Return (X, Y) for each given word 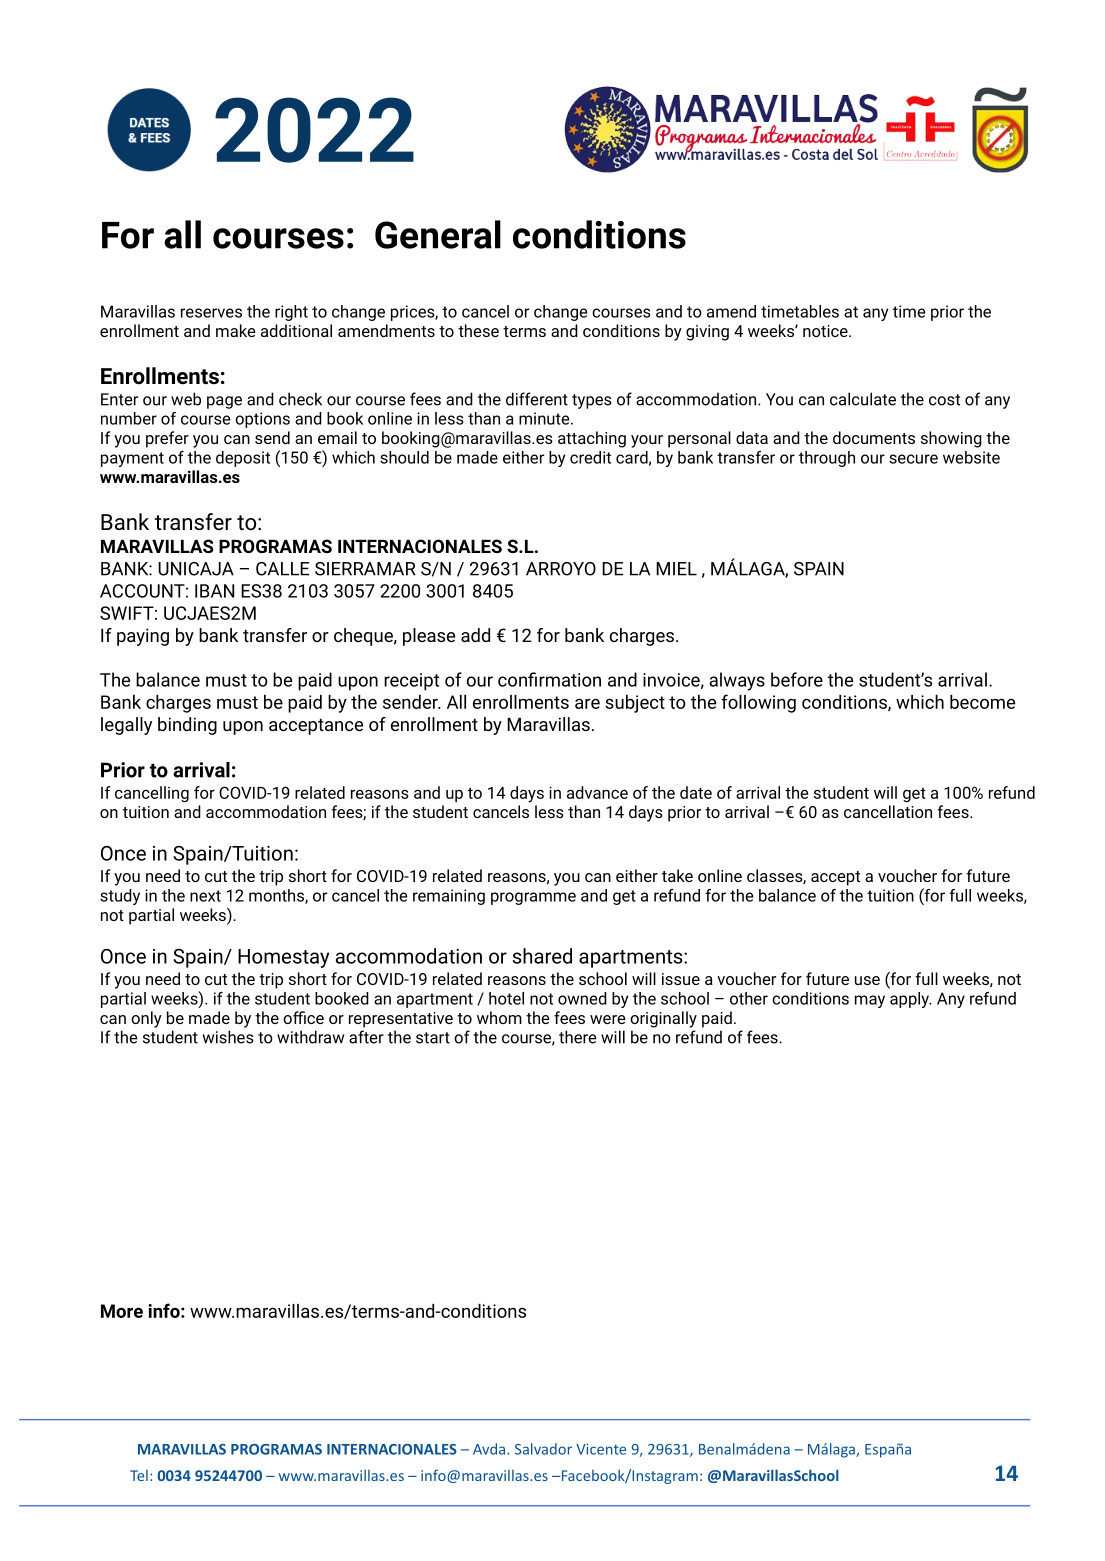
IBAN (214, 591)
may (870, 1001)
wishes (228, 1037)
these (478, 330)
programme (533, 898)
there (578, 1037)
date (696, 792)
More (122, 1311)
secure (913, 459)
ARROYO (561, 569)
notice (826, 331)
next (205, 896)
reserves (211, 313)
